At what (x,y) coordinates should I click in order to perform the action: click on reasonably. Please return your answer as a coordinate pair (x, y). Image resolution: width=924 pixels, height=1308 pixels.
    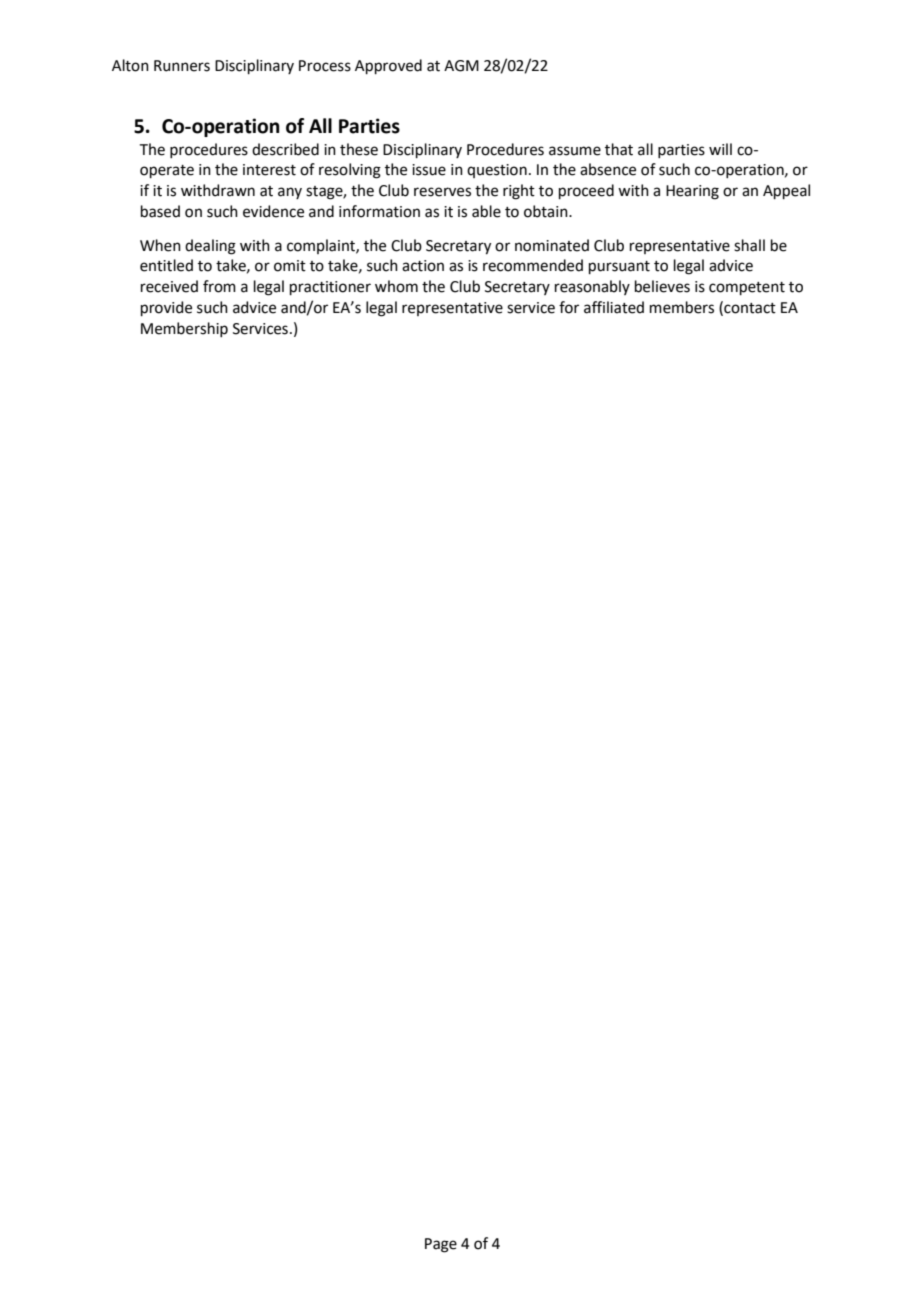
    Looking at the image, I should click on (592, 287).
